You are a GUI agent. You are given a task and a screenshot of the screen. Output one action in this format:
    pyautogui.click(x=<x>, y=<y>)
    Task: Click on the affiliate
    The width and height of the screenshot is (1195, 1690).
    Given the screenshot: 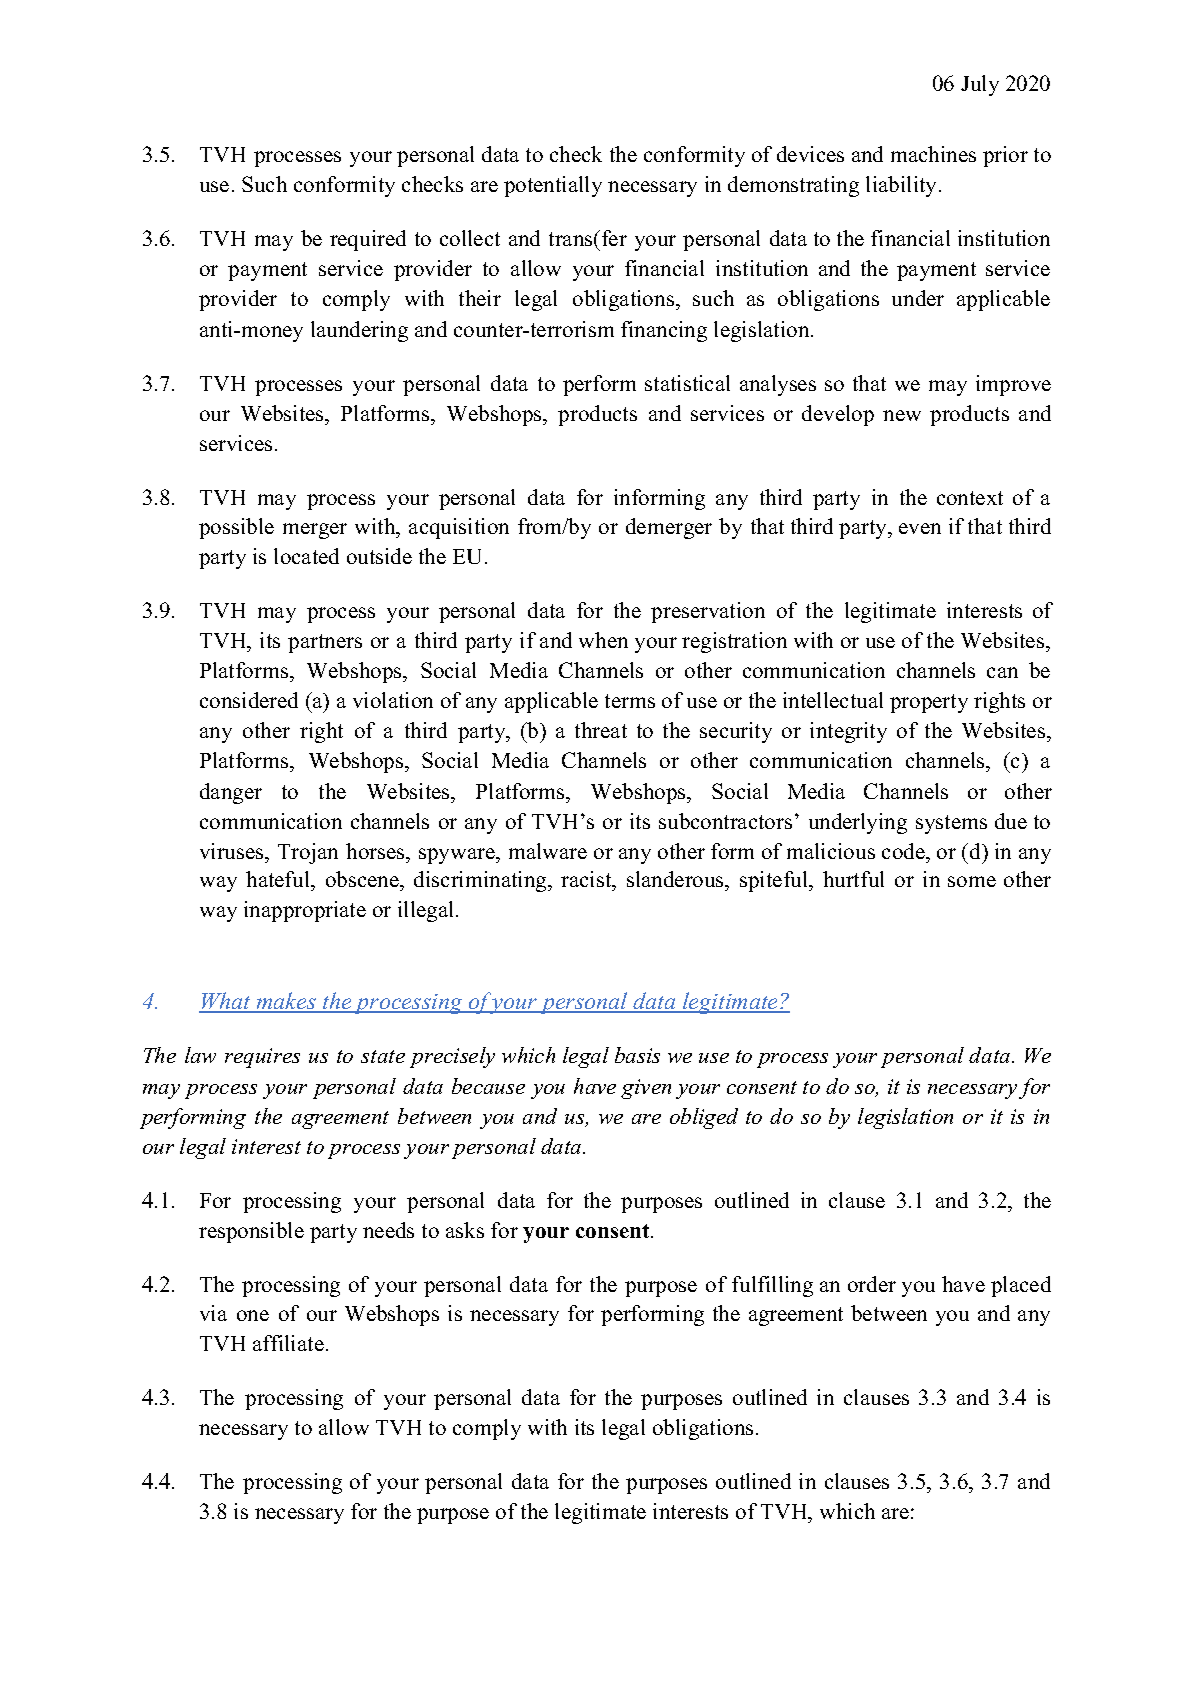 What is the action you would take?
    pyautogui.click(x=288, y=1343)
